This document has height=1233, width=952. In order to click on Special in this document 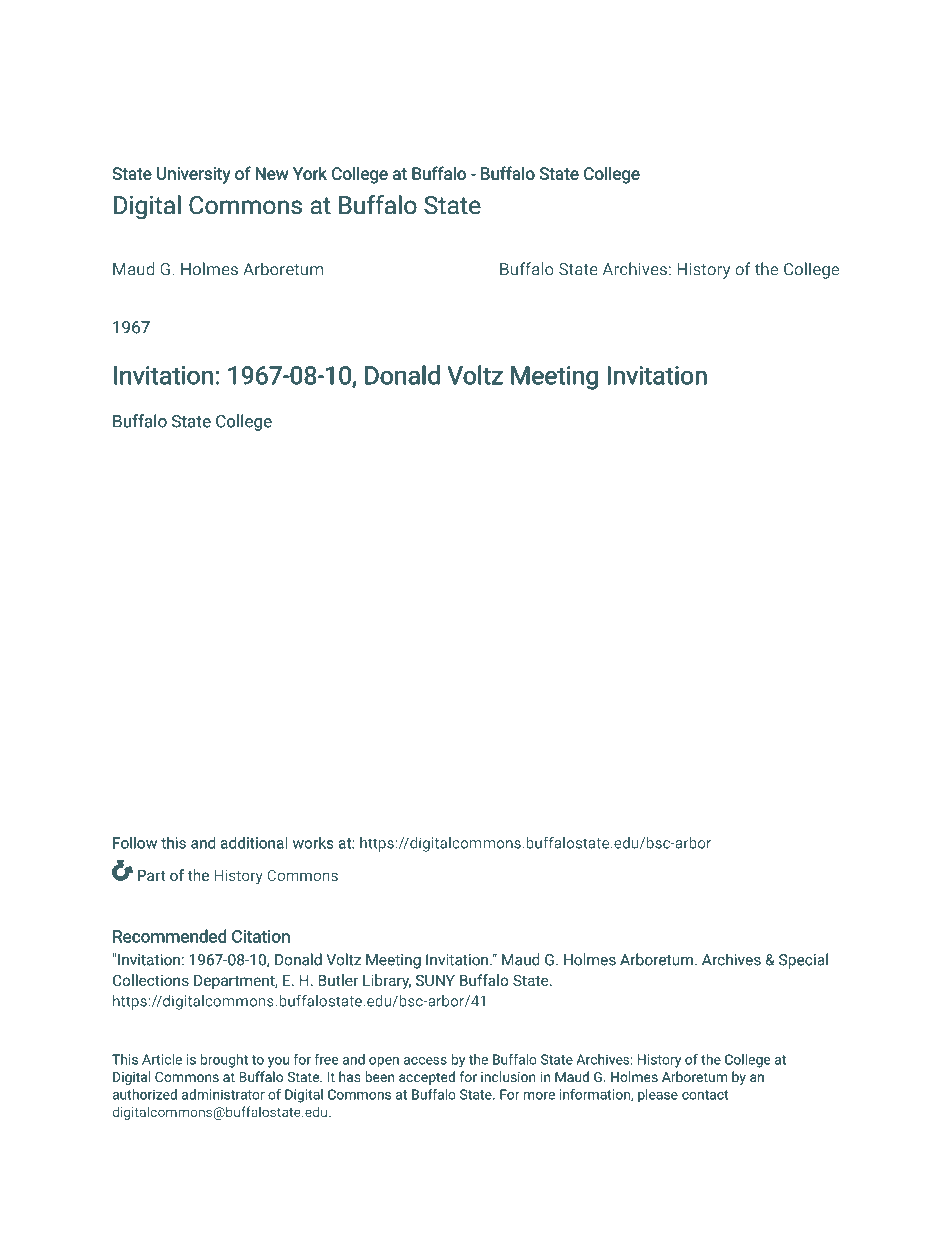, I will do `click(803, 961)`.
